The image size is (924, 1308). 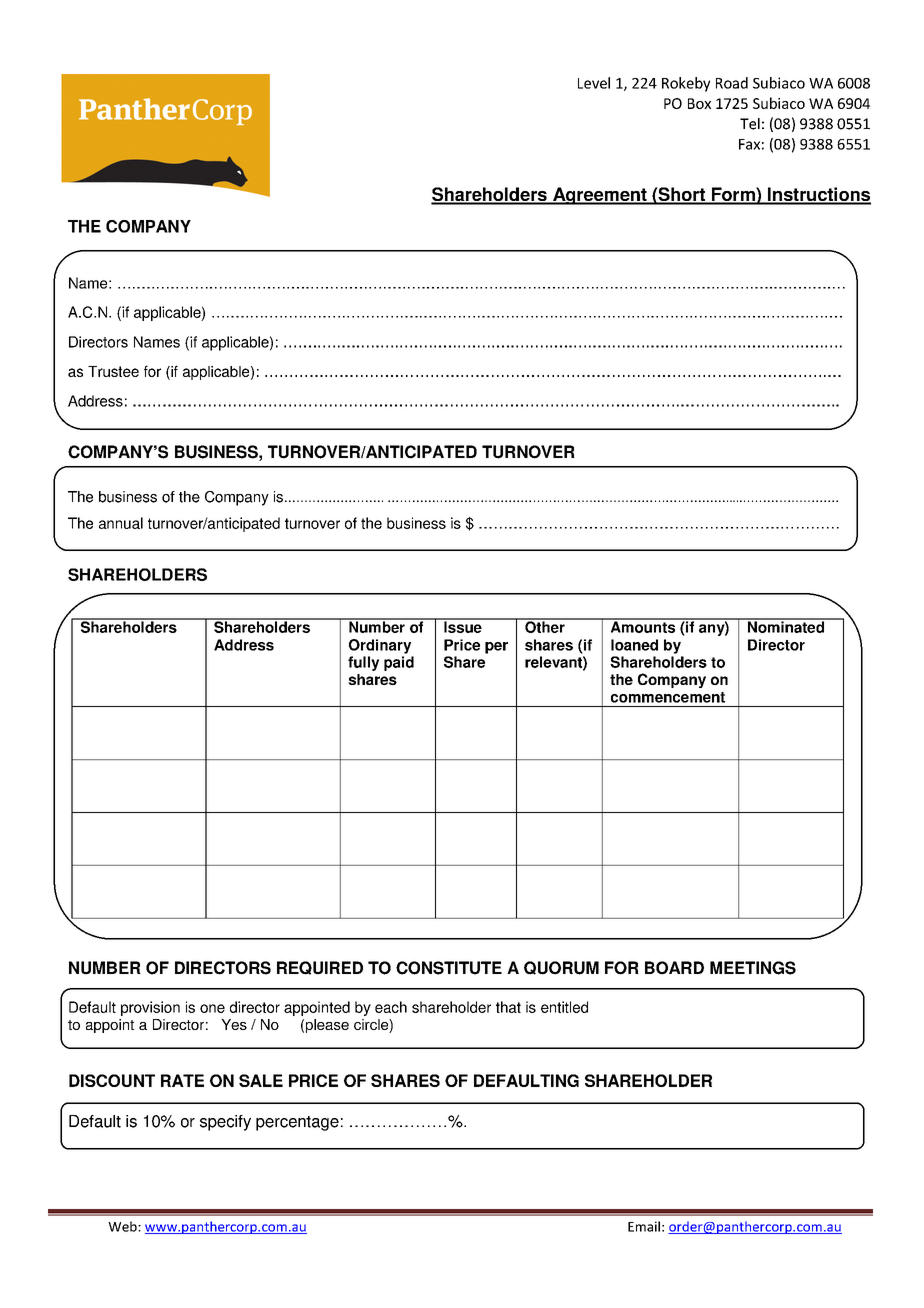 I want to click on BOARD, so click(x=674, y=968).
